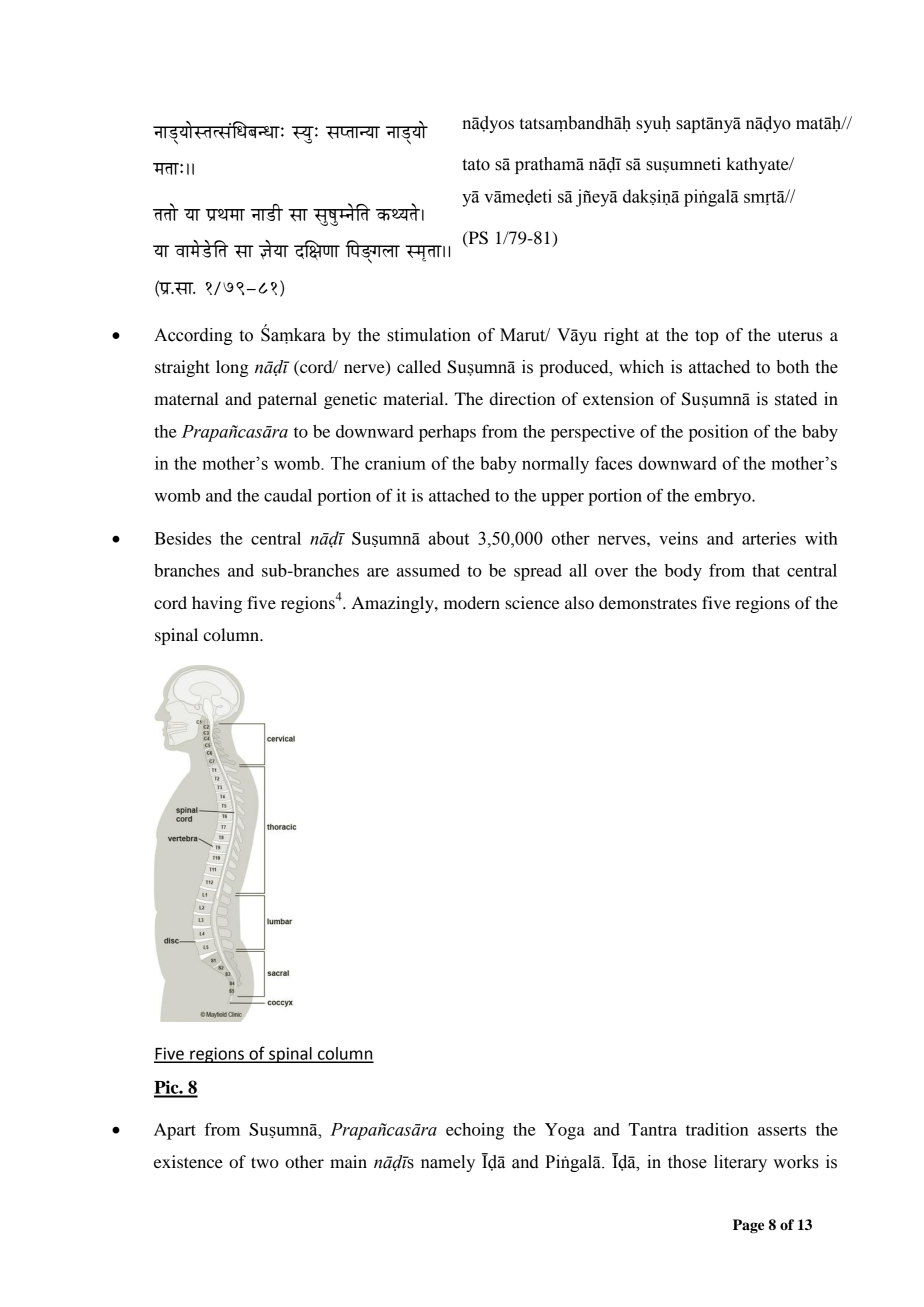  Describe the element at coordinates (232, 368) in the page. I see `long` at that location.
